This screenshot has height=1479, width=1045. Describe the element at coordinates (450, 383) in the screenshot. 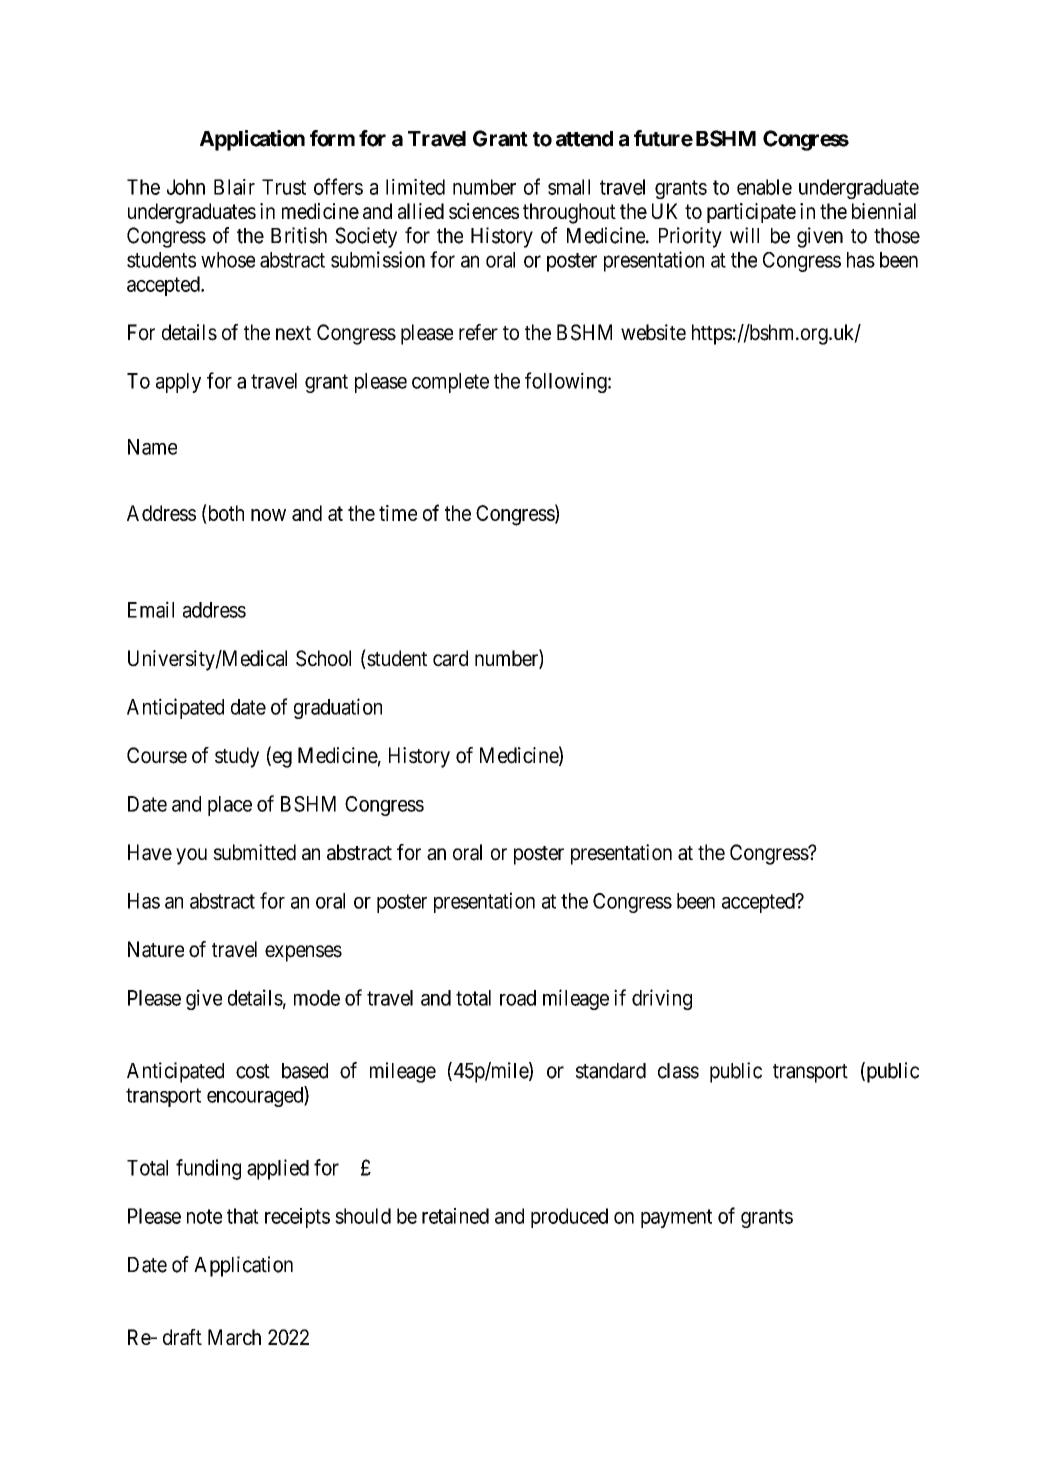

I see `complete` at that location.
